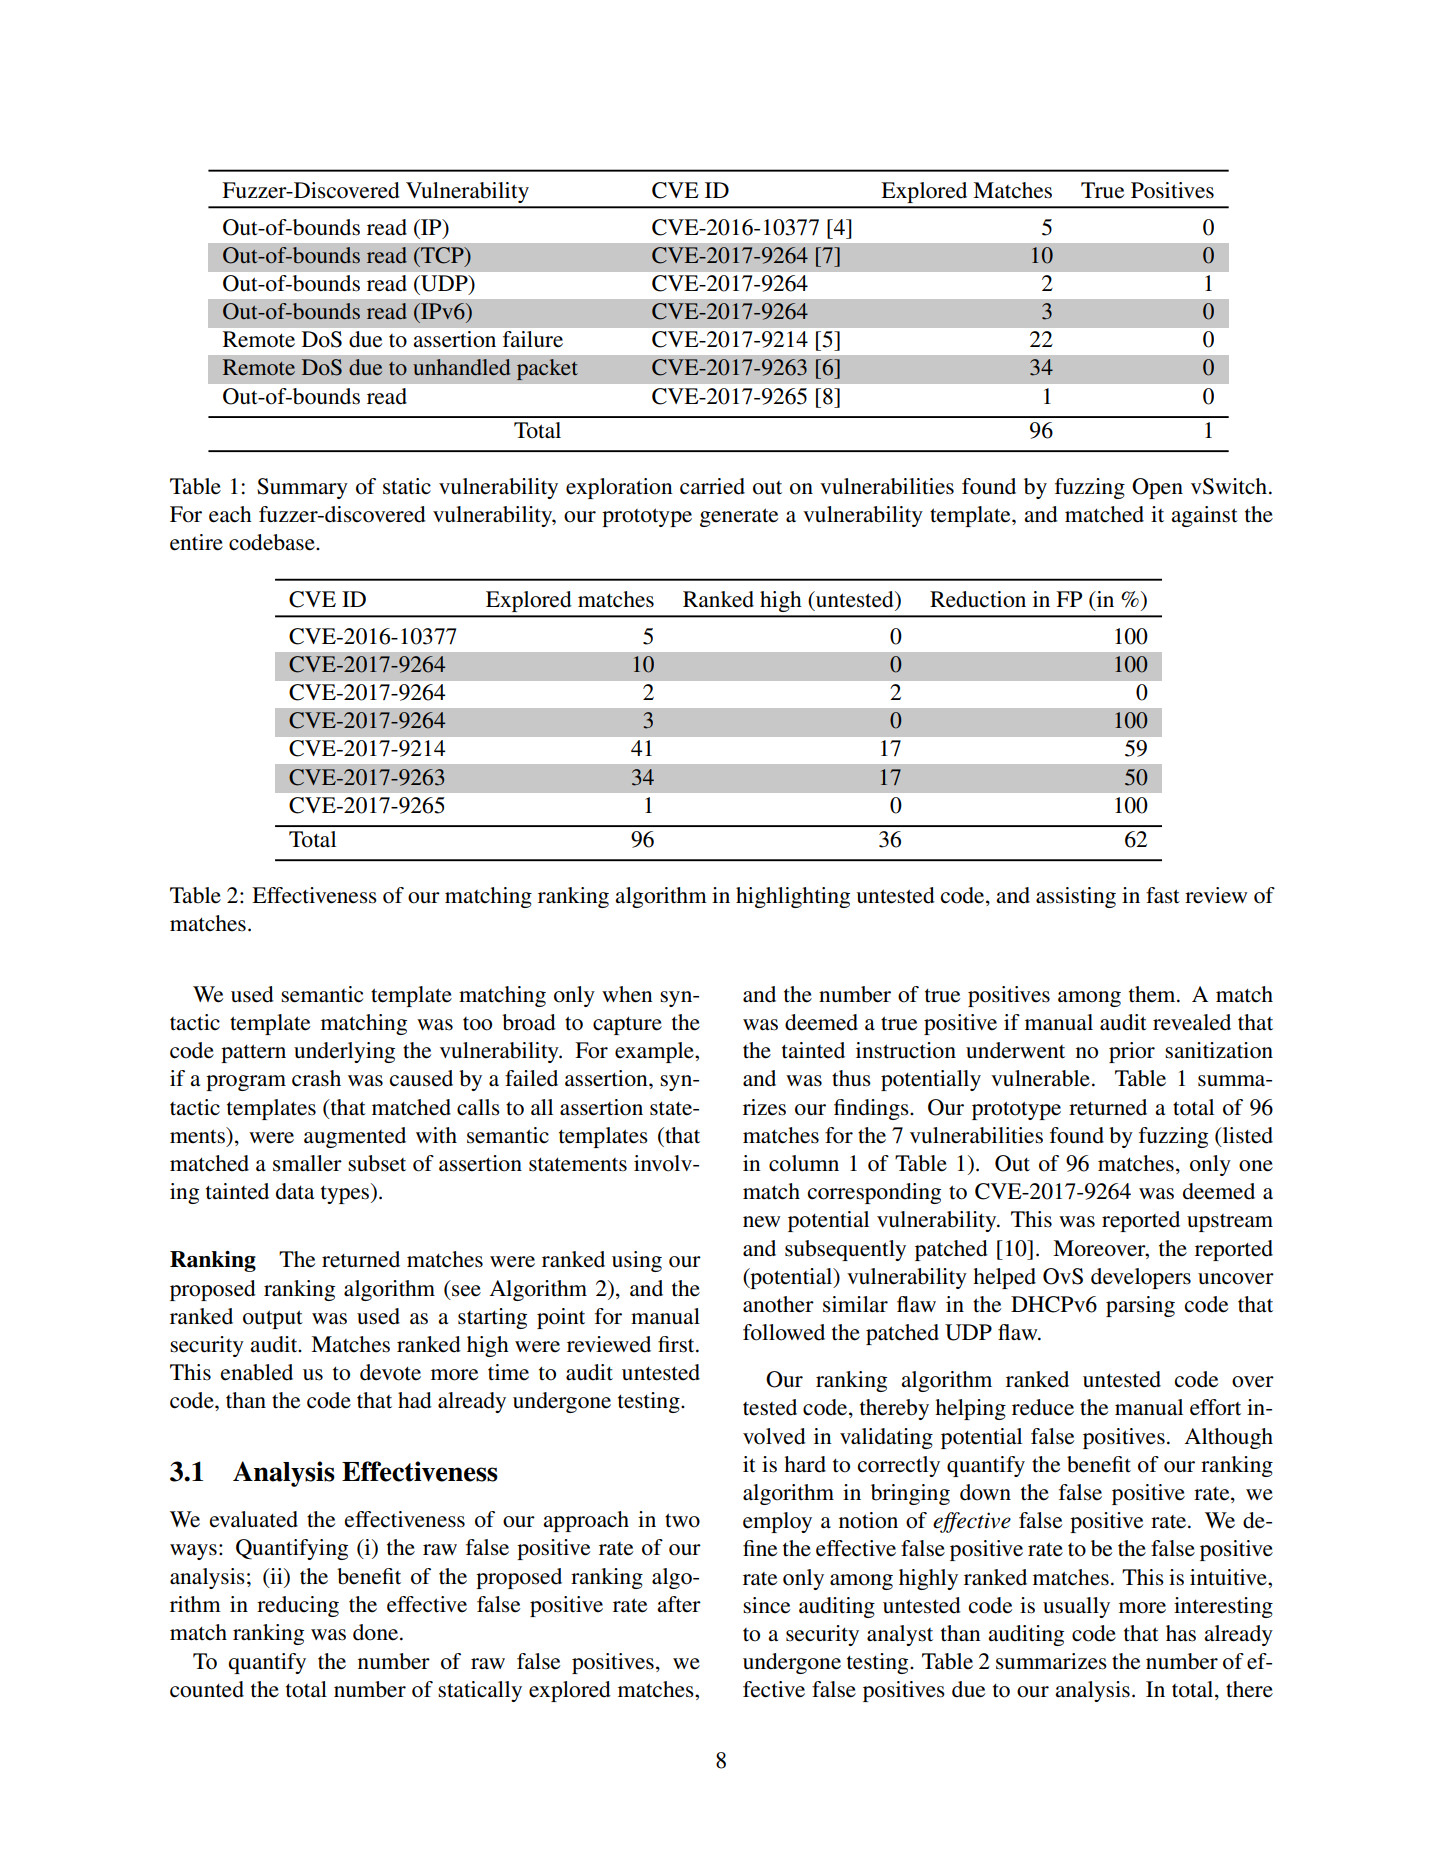 This image has width=1443, height=1867. What do you see at coordinates (677, 1344) in the image?
I see `first` at bounding box center [677, 1344].
